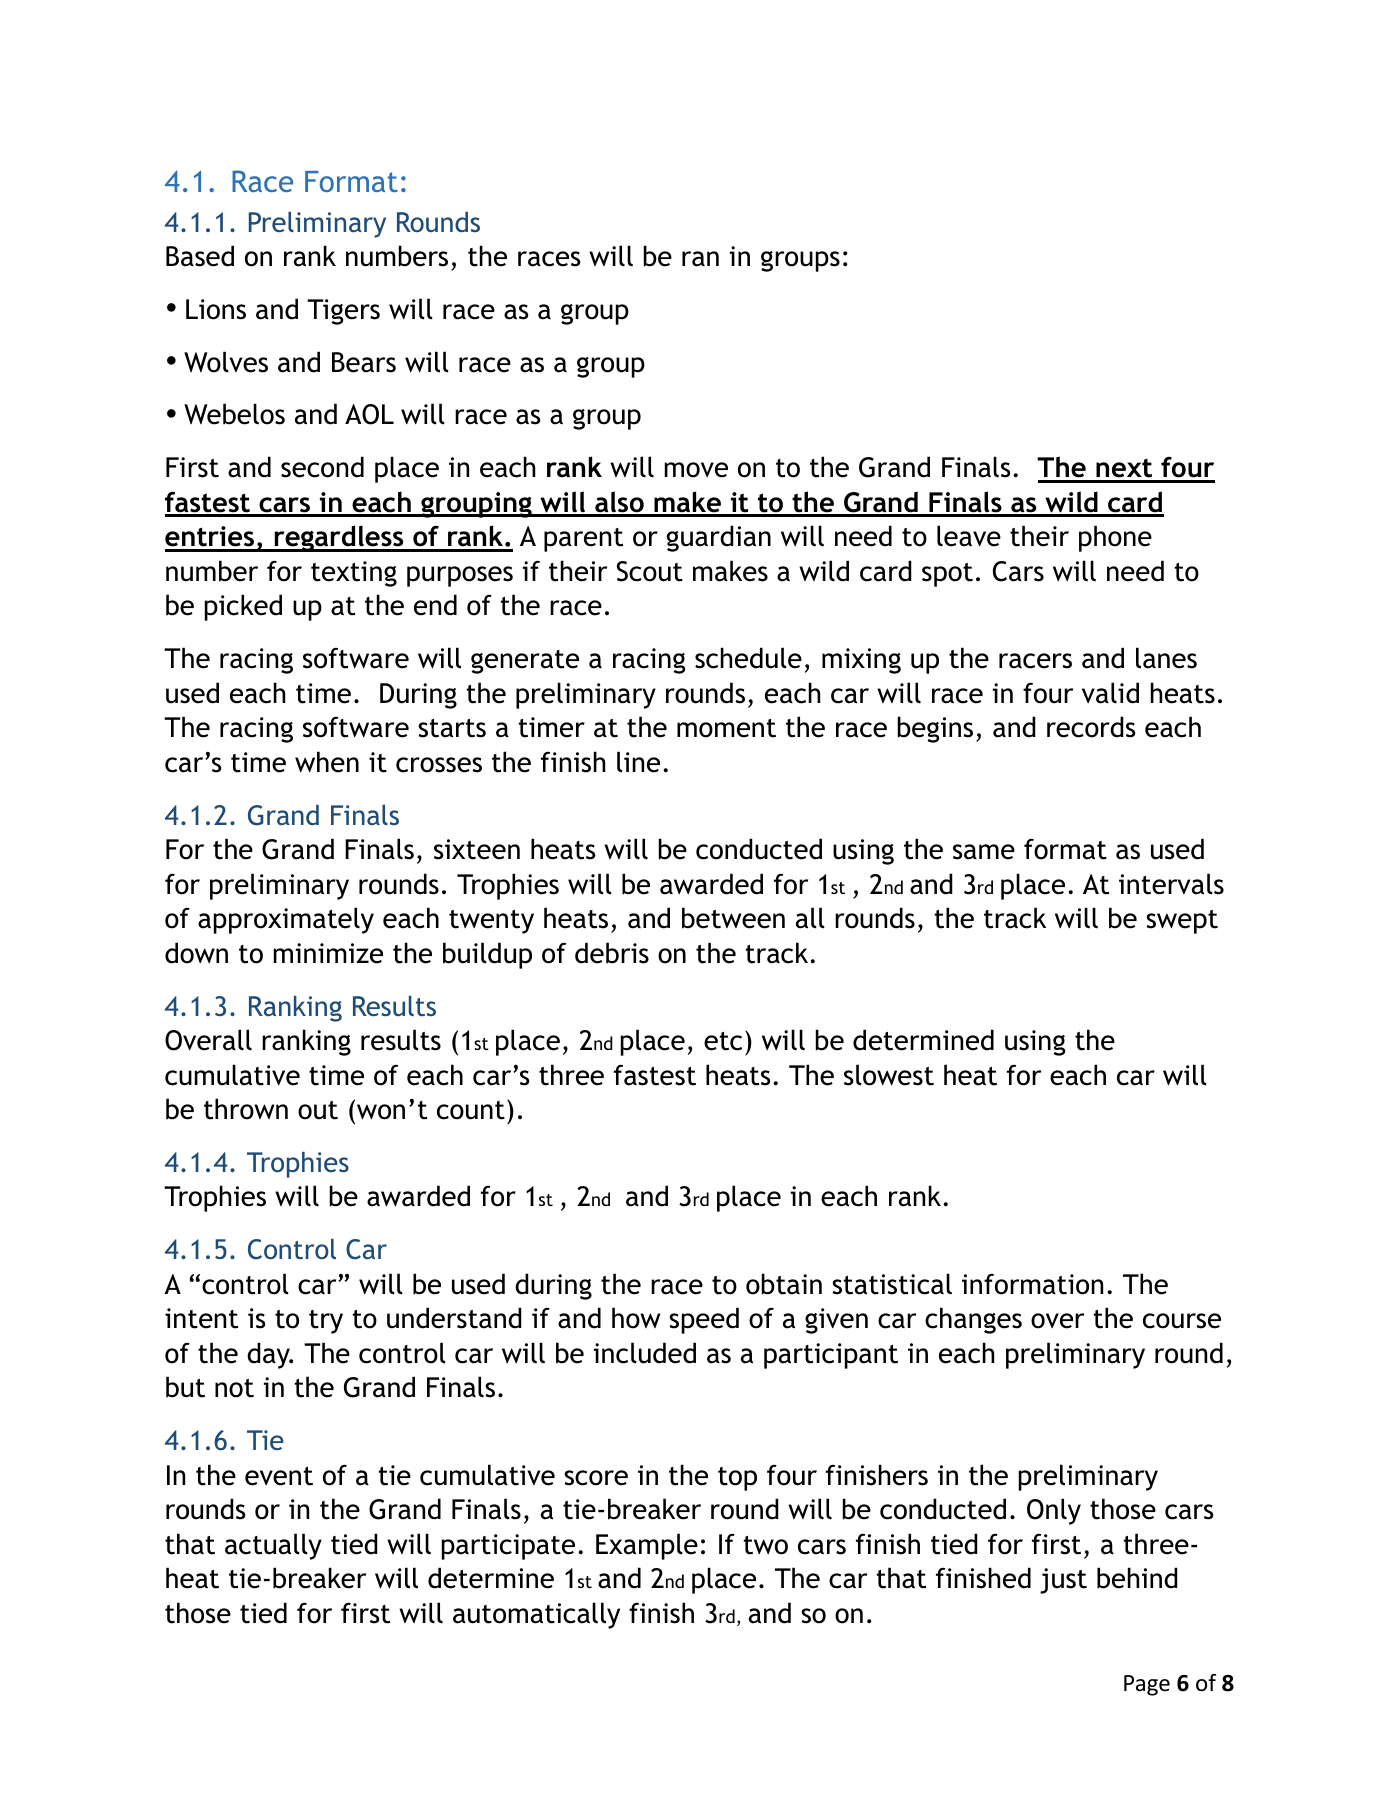  Describe the element at coordinates (328, 953) in the image. I see `minimize` at that location.
